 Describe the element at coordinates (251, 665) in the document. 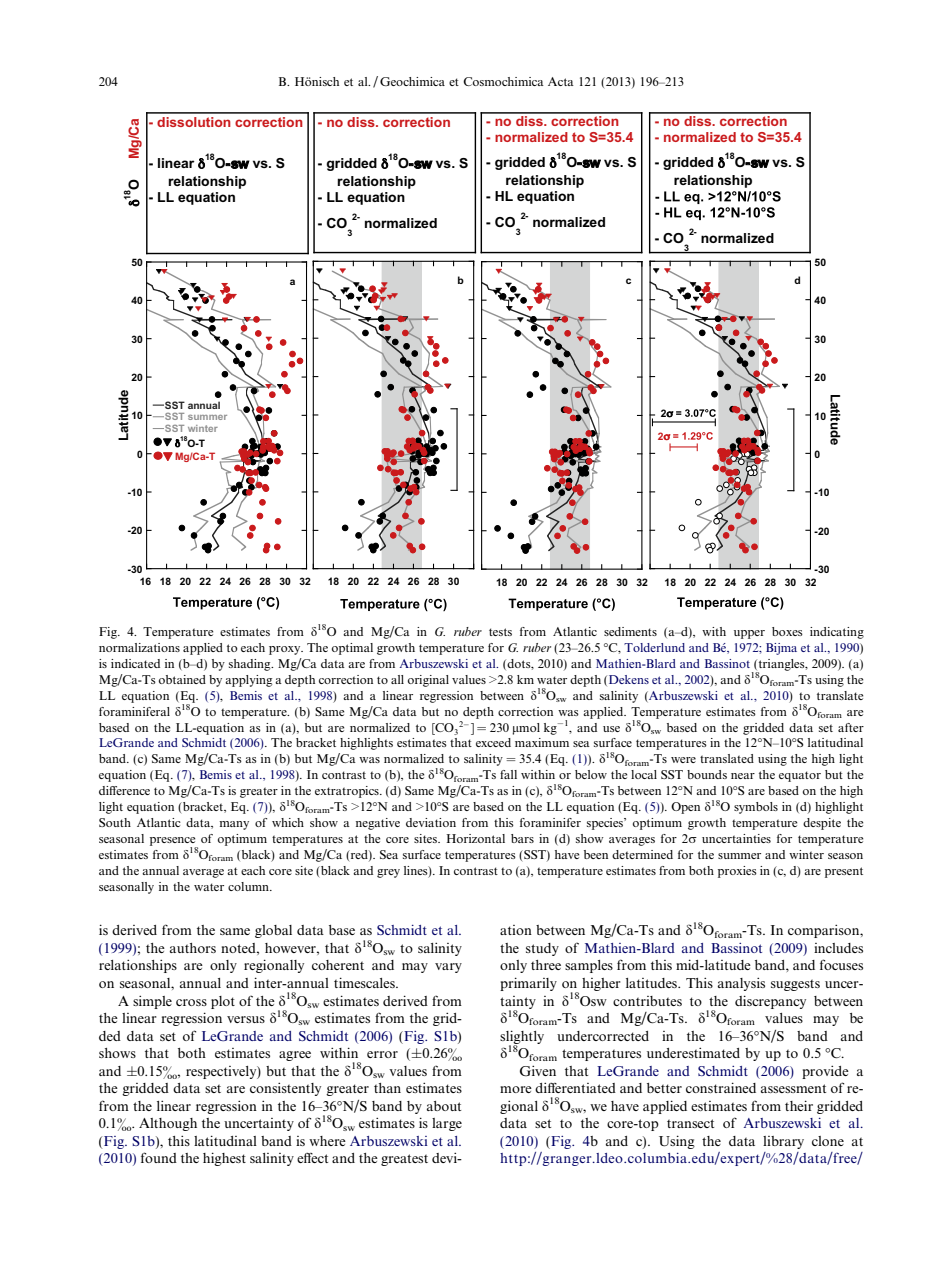

I see `shading` at that location.
